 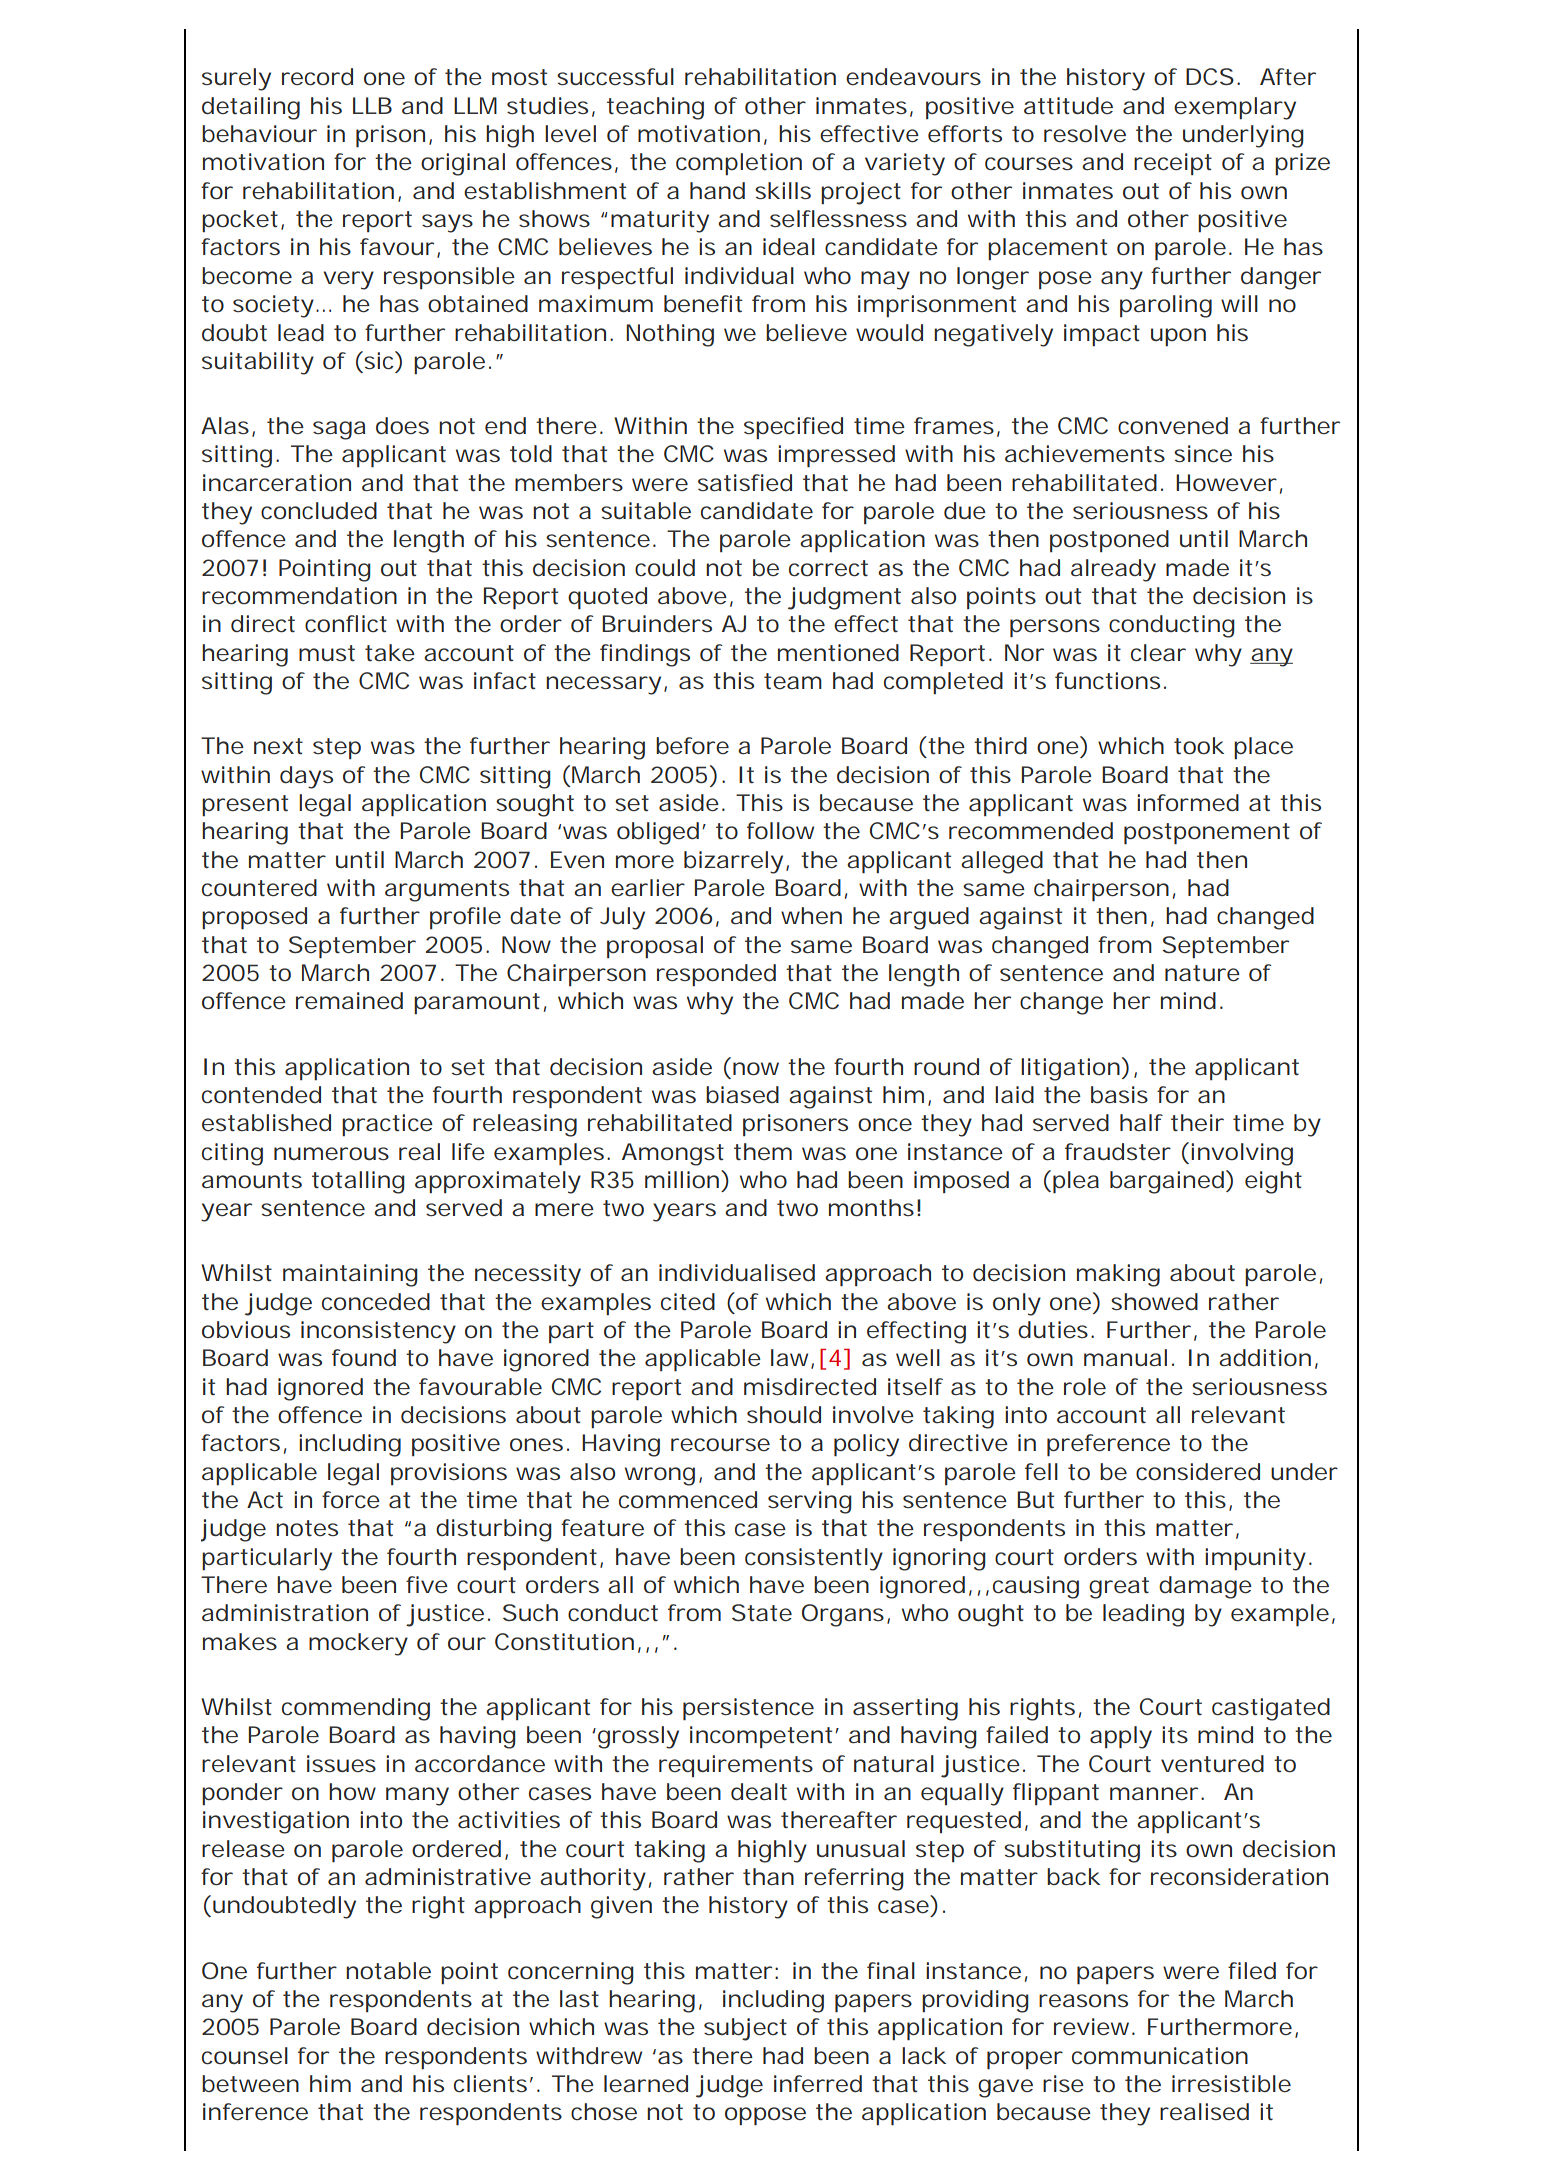 What do you see at coordinates (1158, 653) in the image?
I see `clear` at bounding box center [1158, 653].
